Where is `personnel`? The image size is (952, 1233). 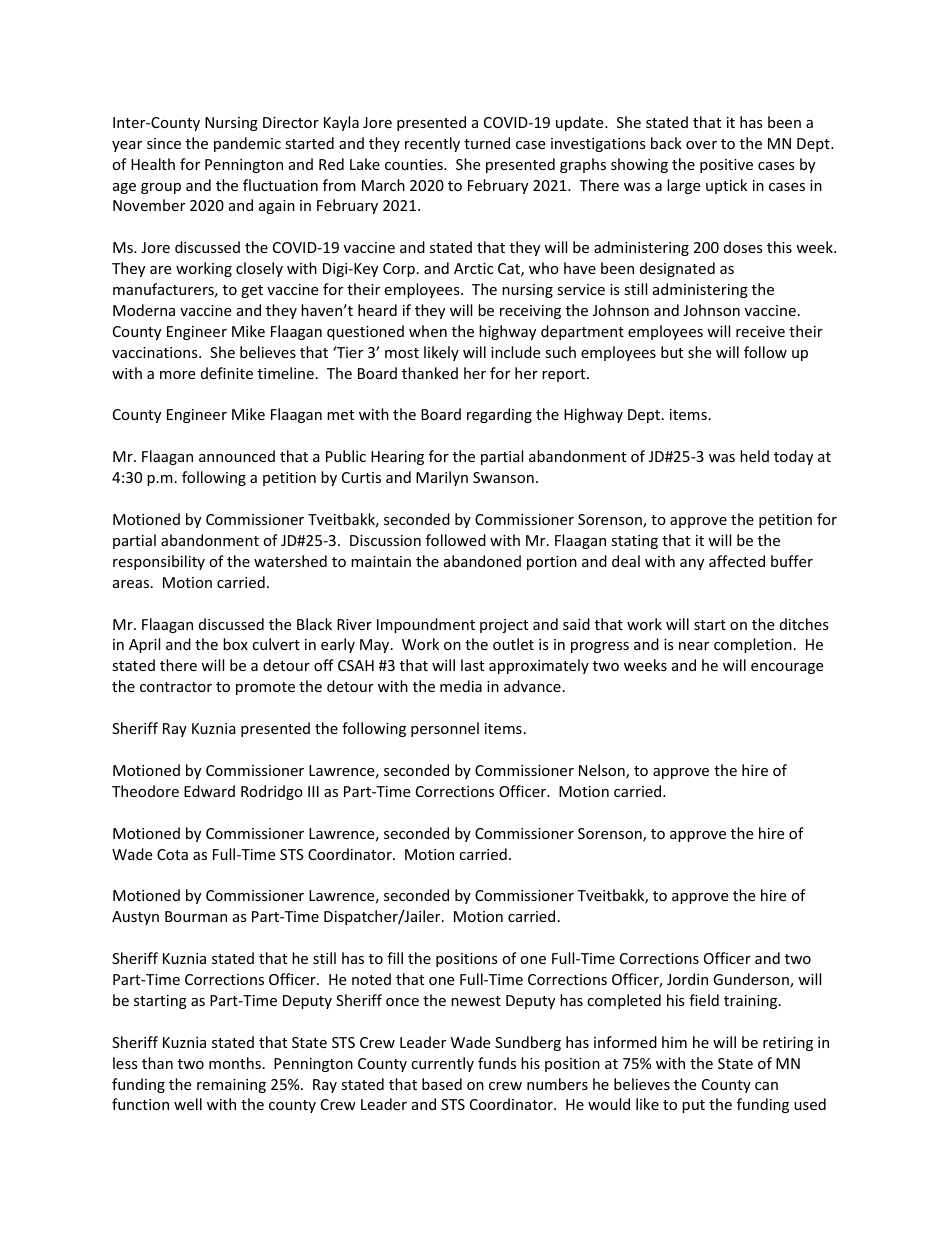
personnel is located at coordinates (445, 729).
